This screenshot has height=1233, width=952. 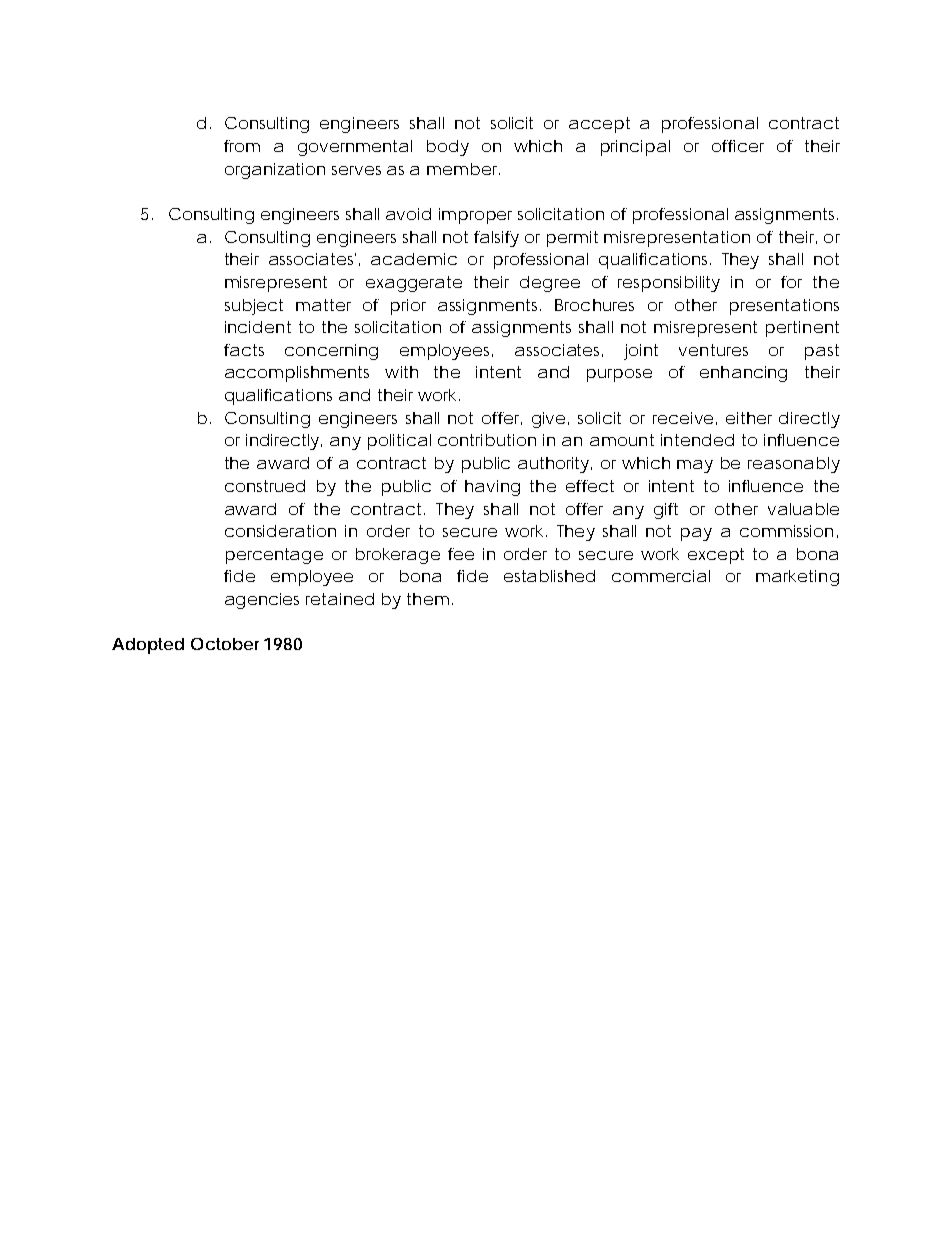 What do you see at coordinates (148, 646) in the screenshot?
I see `Adopted` at bounding box center [148, 646].
